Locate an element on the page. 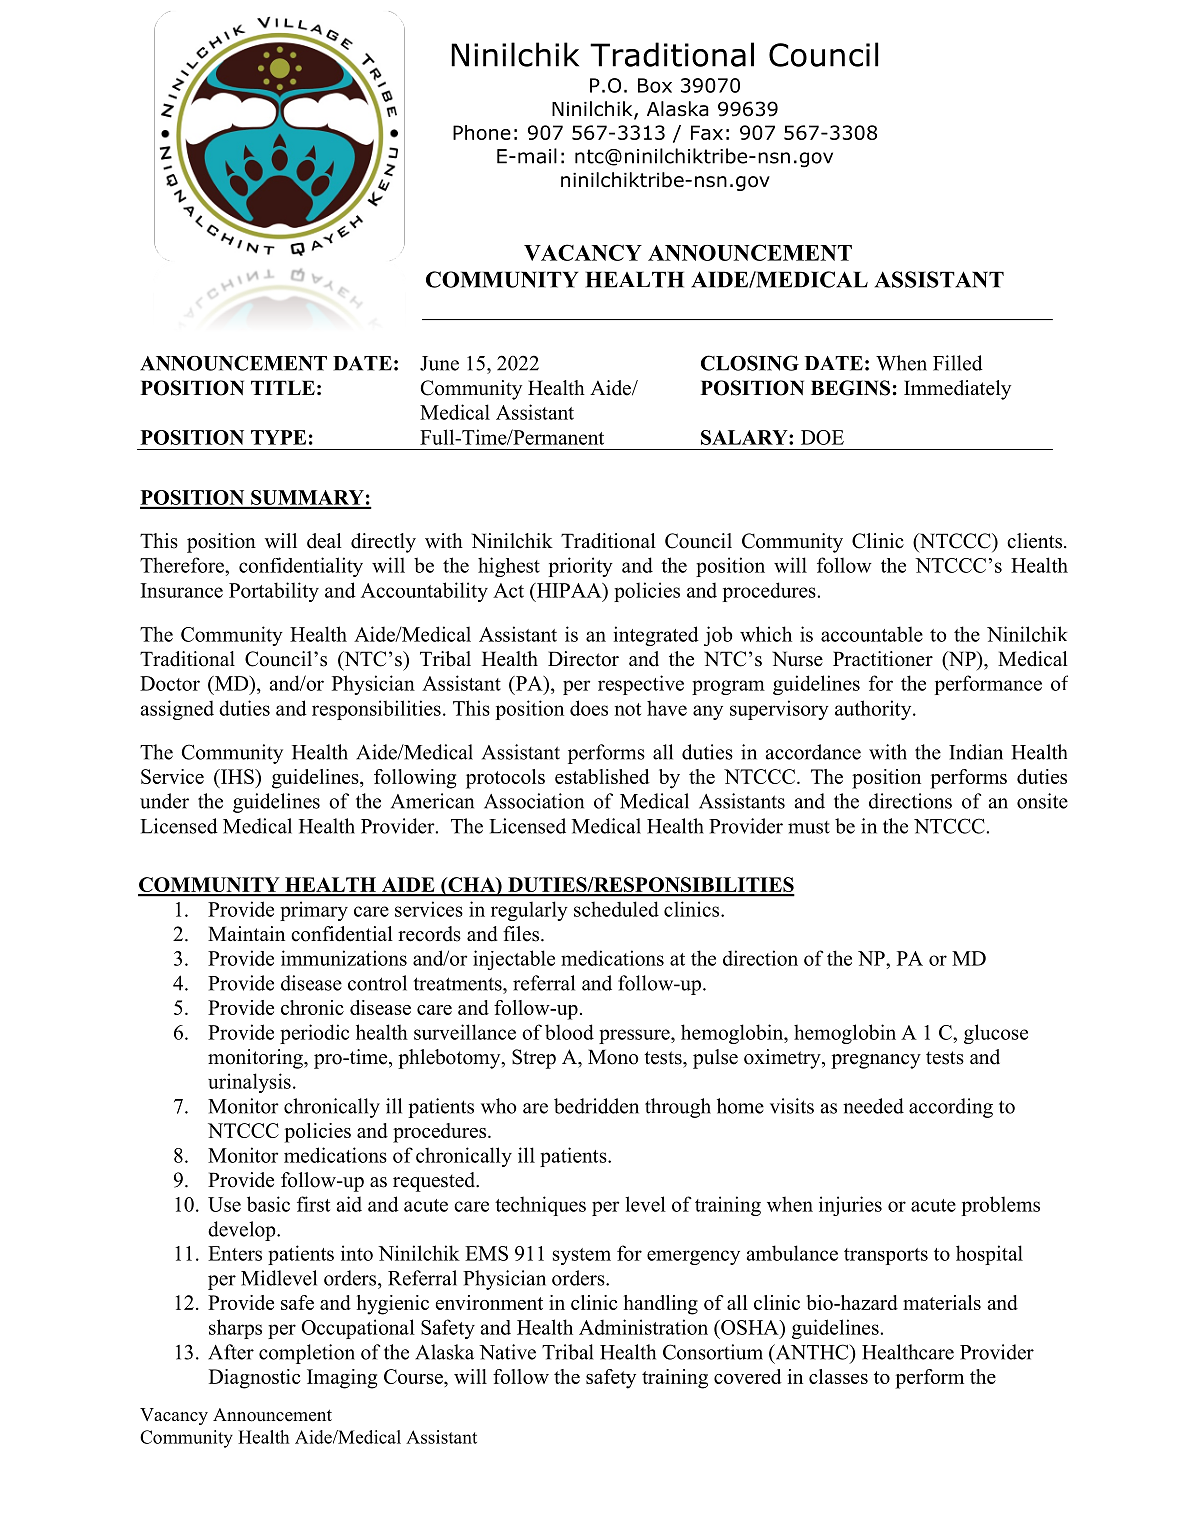  does is located at coordinates (589, 708).
